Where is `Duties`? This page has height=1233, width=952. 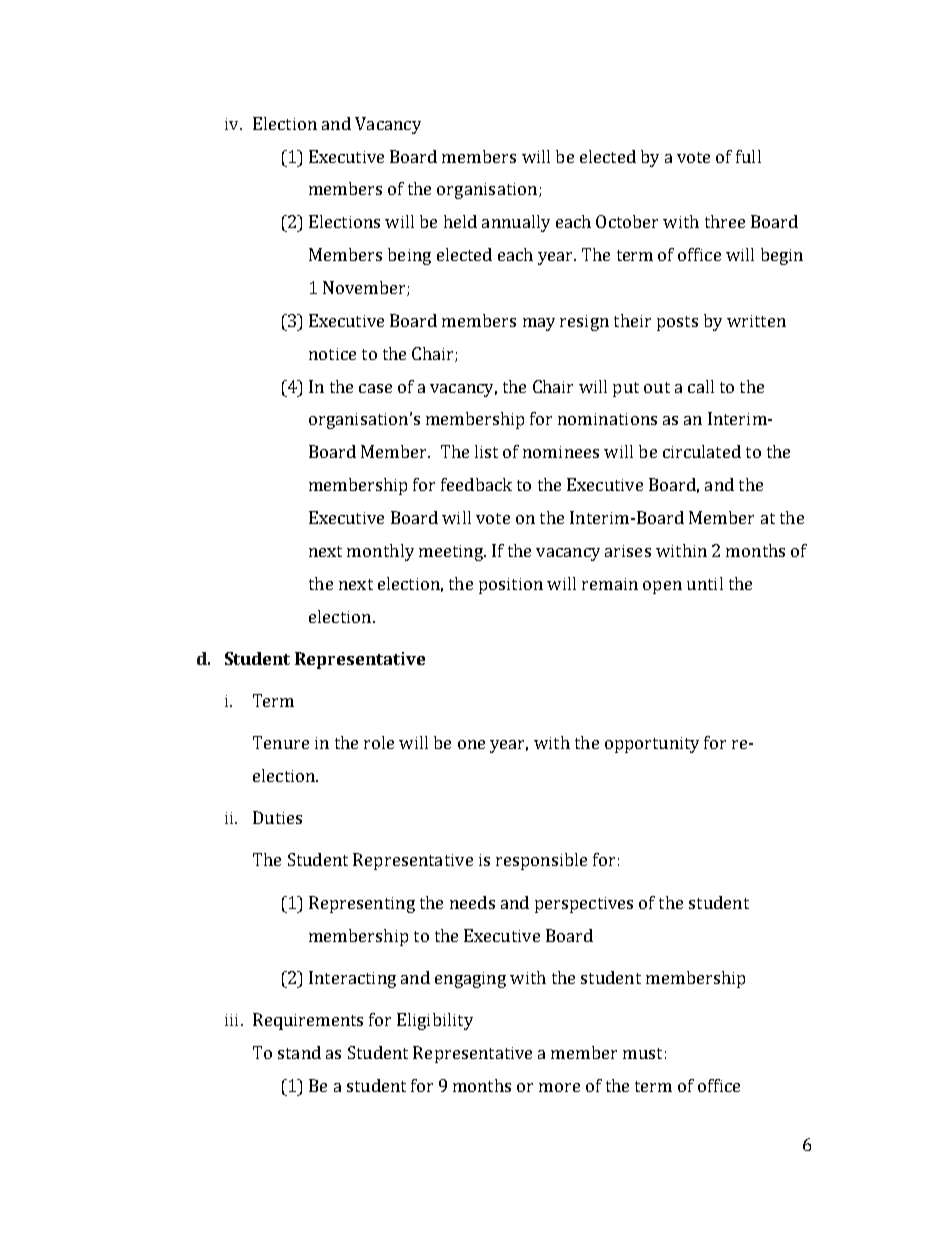 Duties is located at coordinates (277, 817).
